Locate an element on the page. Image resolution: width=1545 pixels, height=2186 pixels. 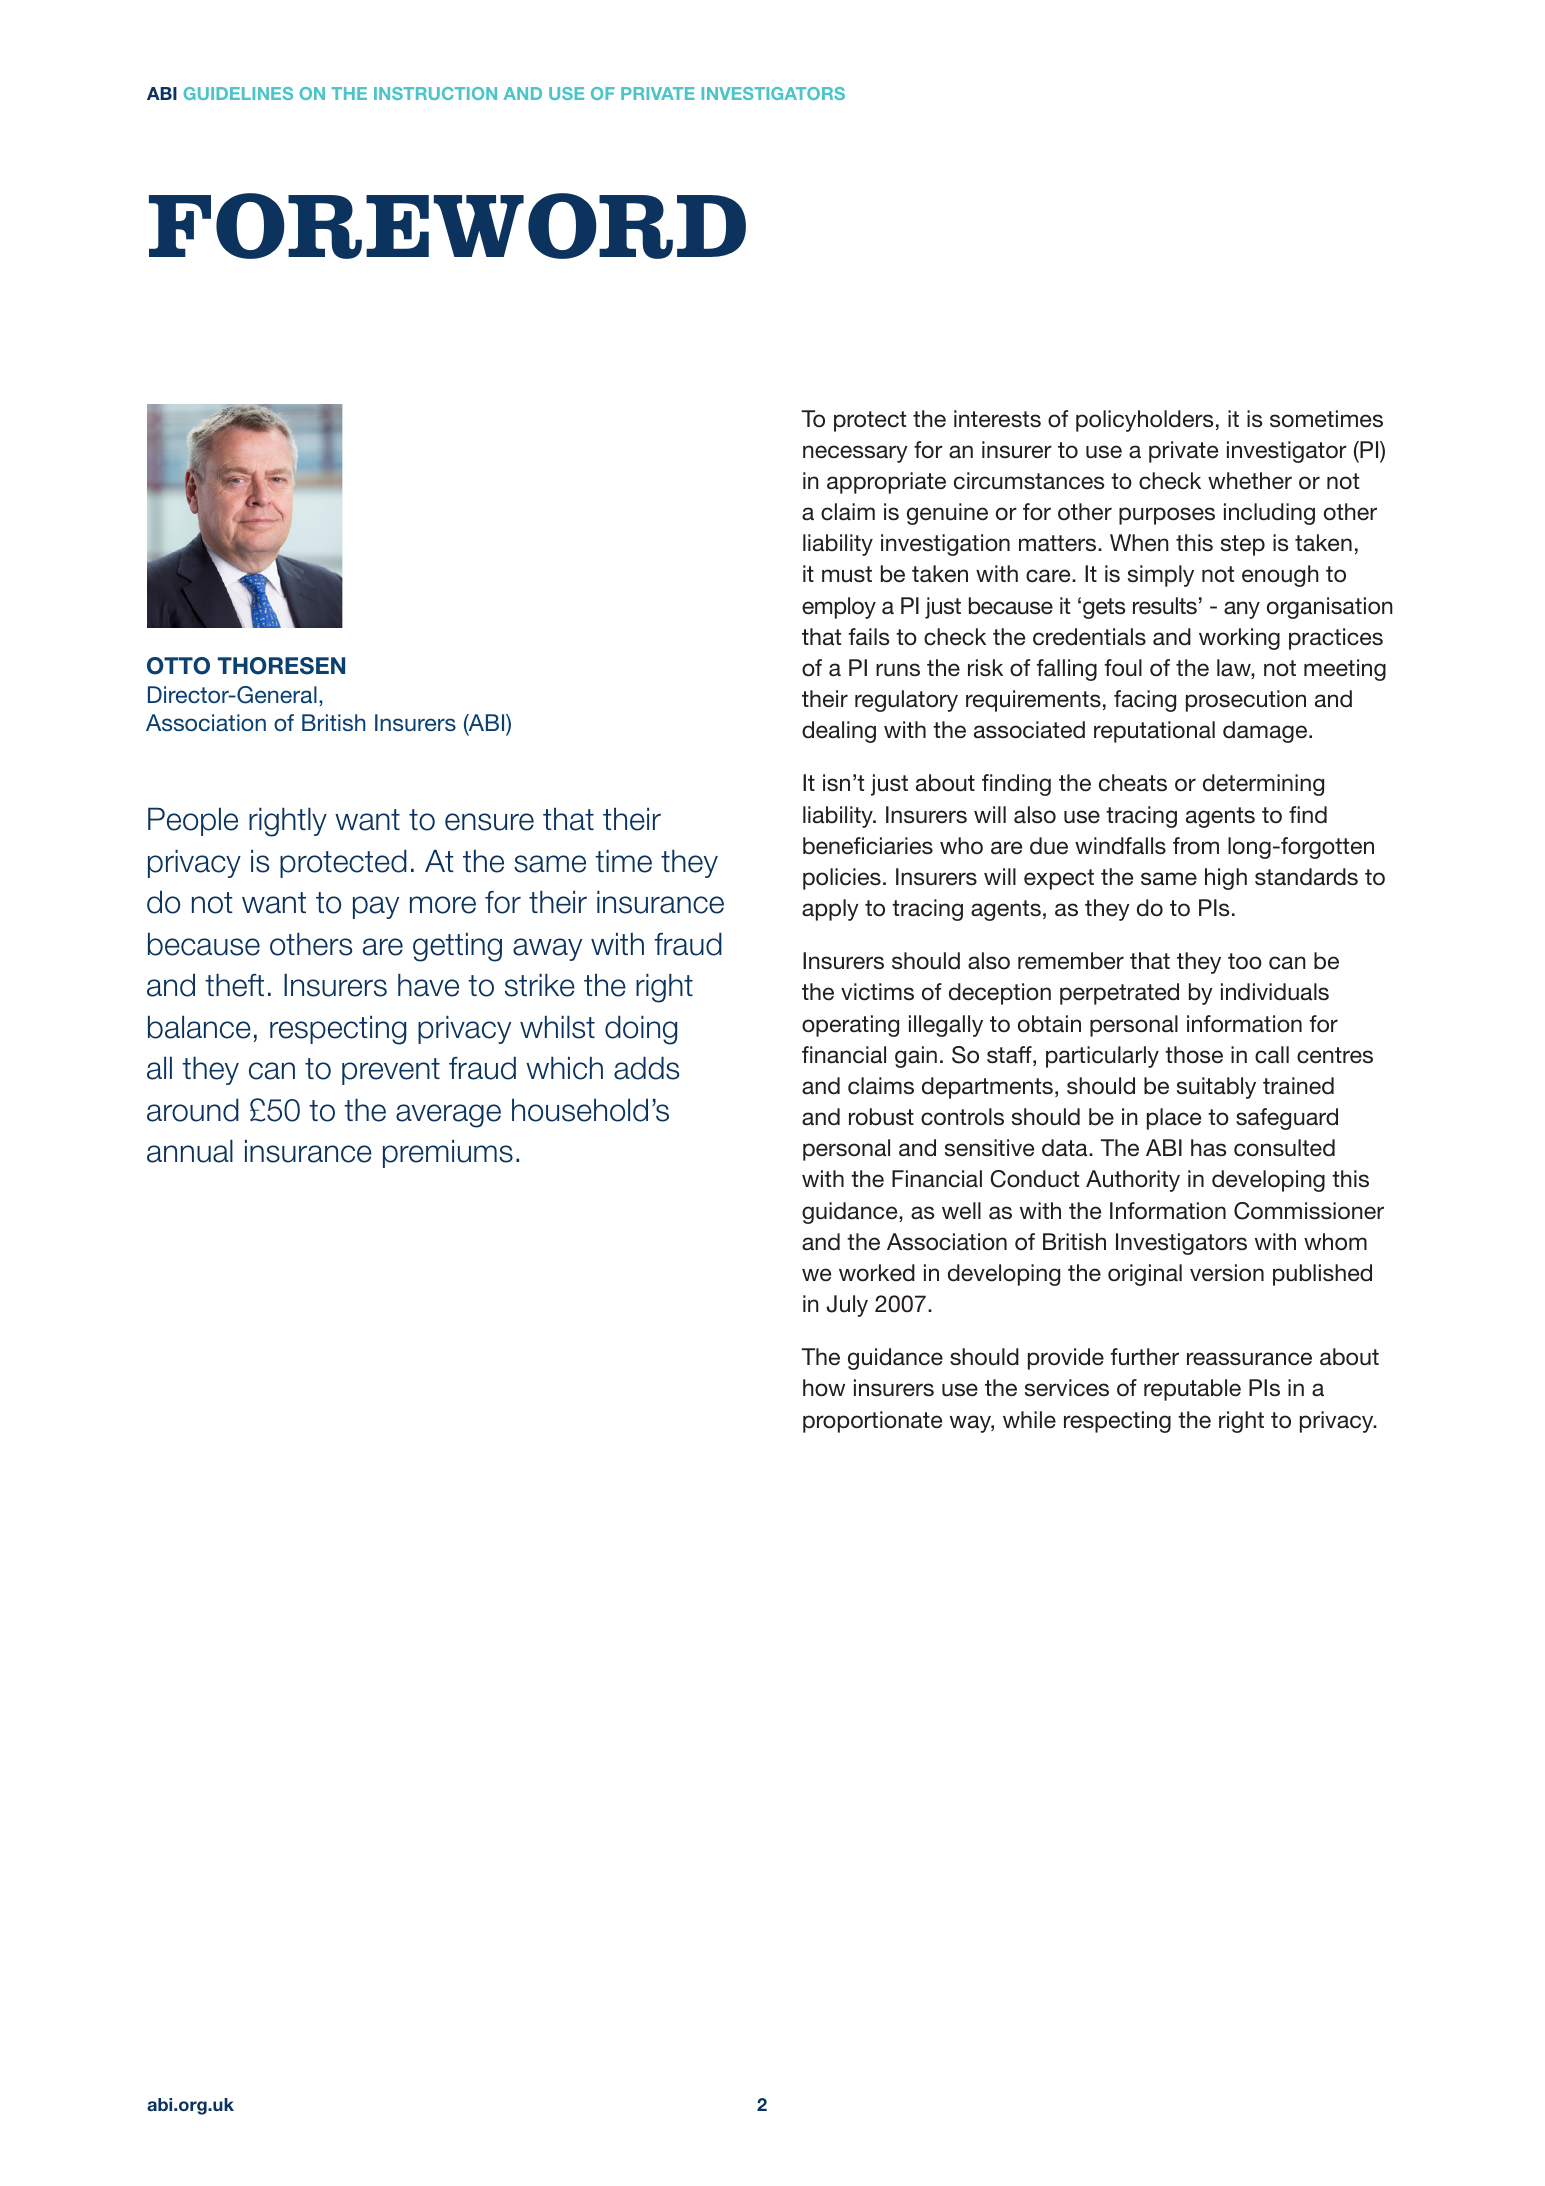
policyholders is located at coordinates (1144, 421).
